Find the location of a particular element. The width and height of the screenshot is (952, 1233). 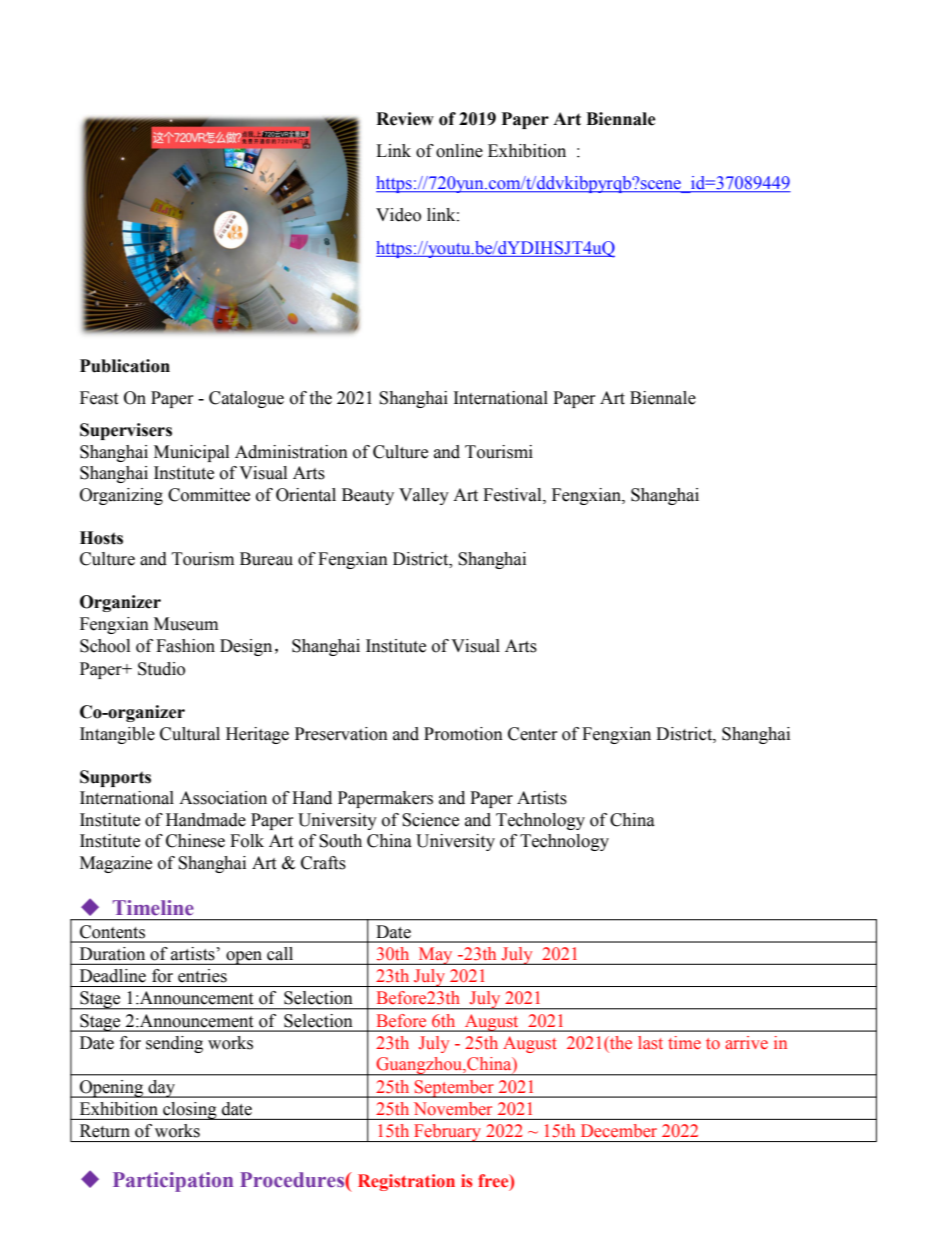

last is located at coordinates (650, 1043).
